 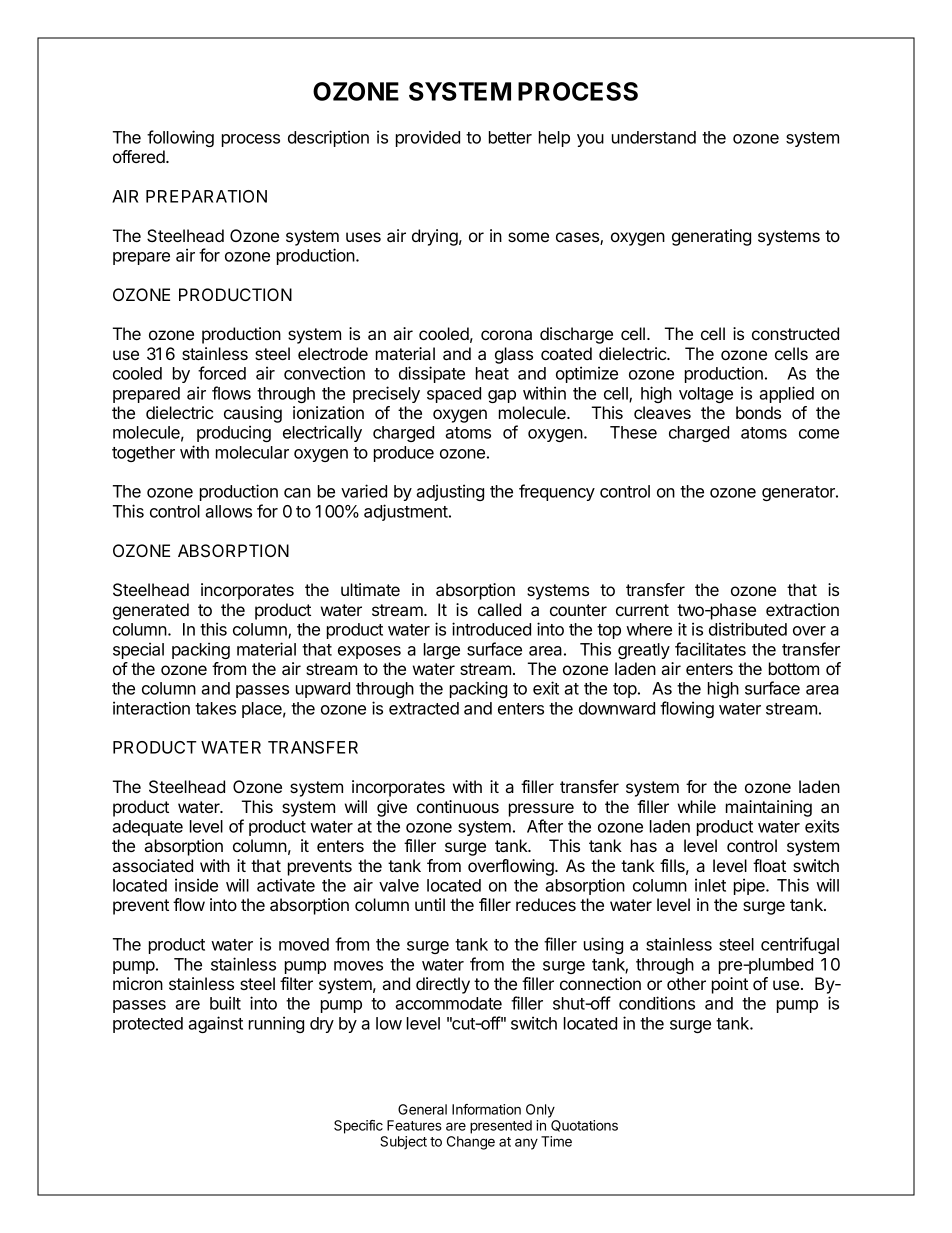 What do you see at coordinates (196, 885) in the screenshot?
I see `inside` at bounding box center [196, 885].
